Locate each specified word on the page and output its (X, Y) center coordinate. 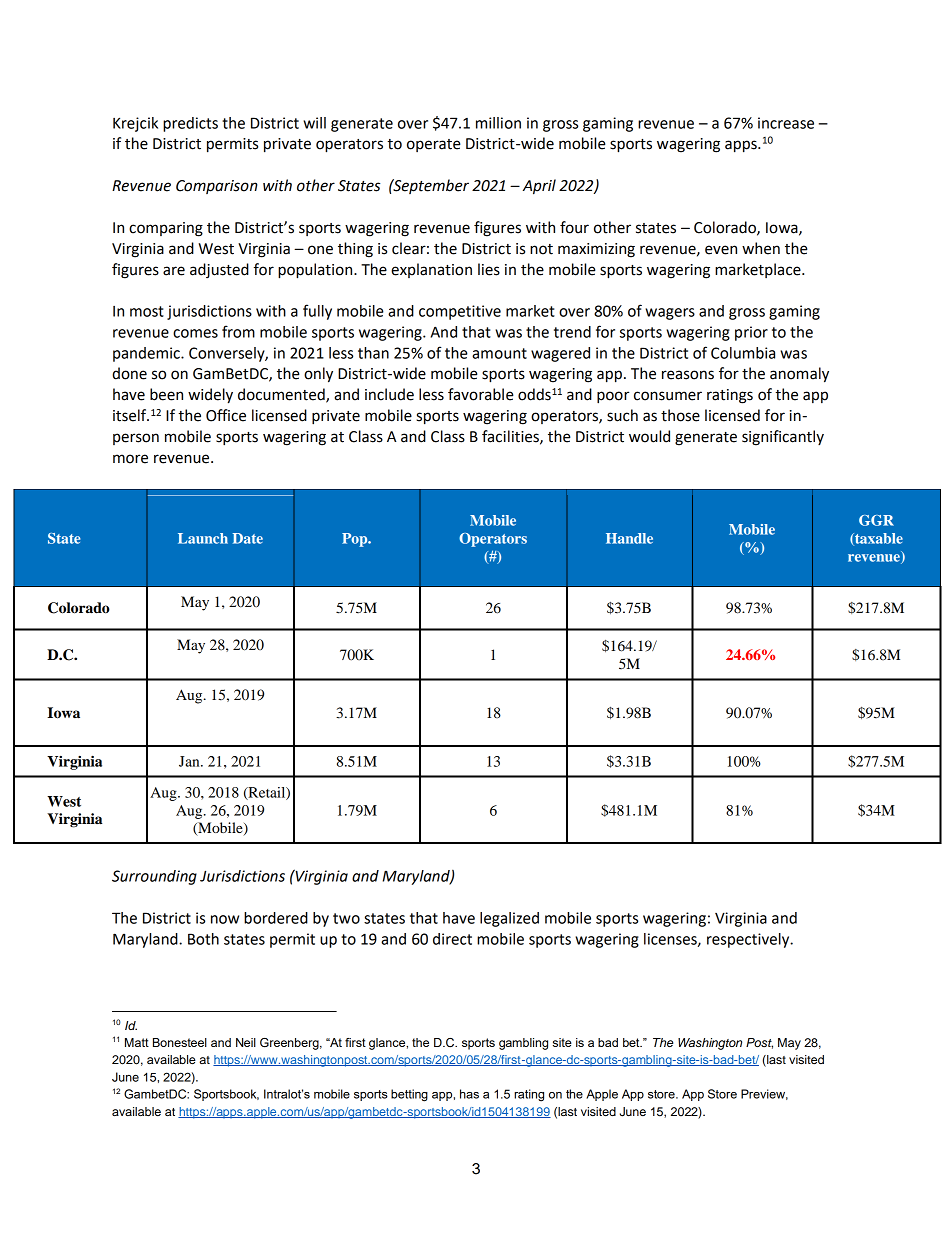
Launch (203, 538)
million (498, 123)
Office (226, 415)
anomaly (799, 375)
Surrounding (154, 877)
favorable (481, 394)
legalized (509, 919)
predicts (190, 124)
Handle (629, 538)
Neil (246, 1042)
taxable (878, 539)
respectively (749, 940)
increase (786, 123)
